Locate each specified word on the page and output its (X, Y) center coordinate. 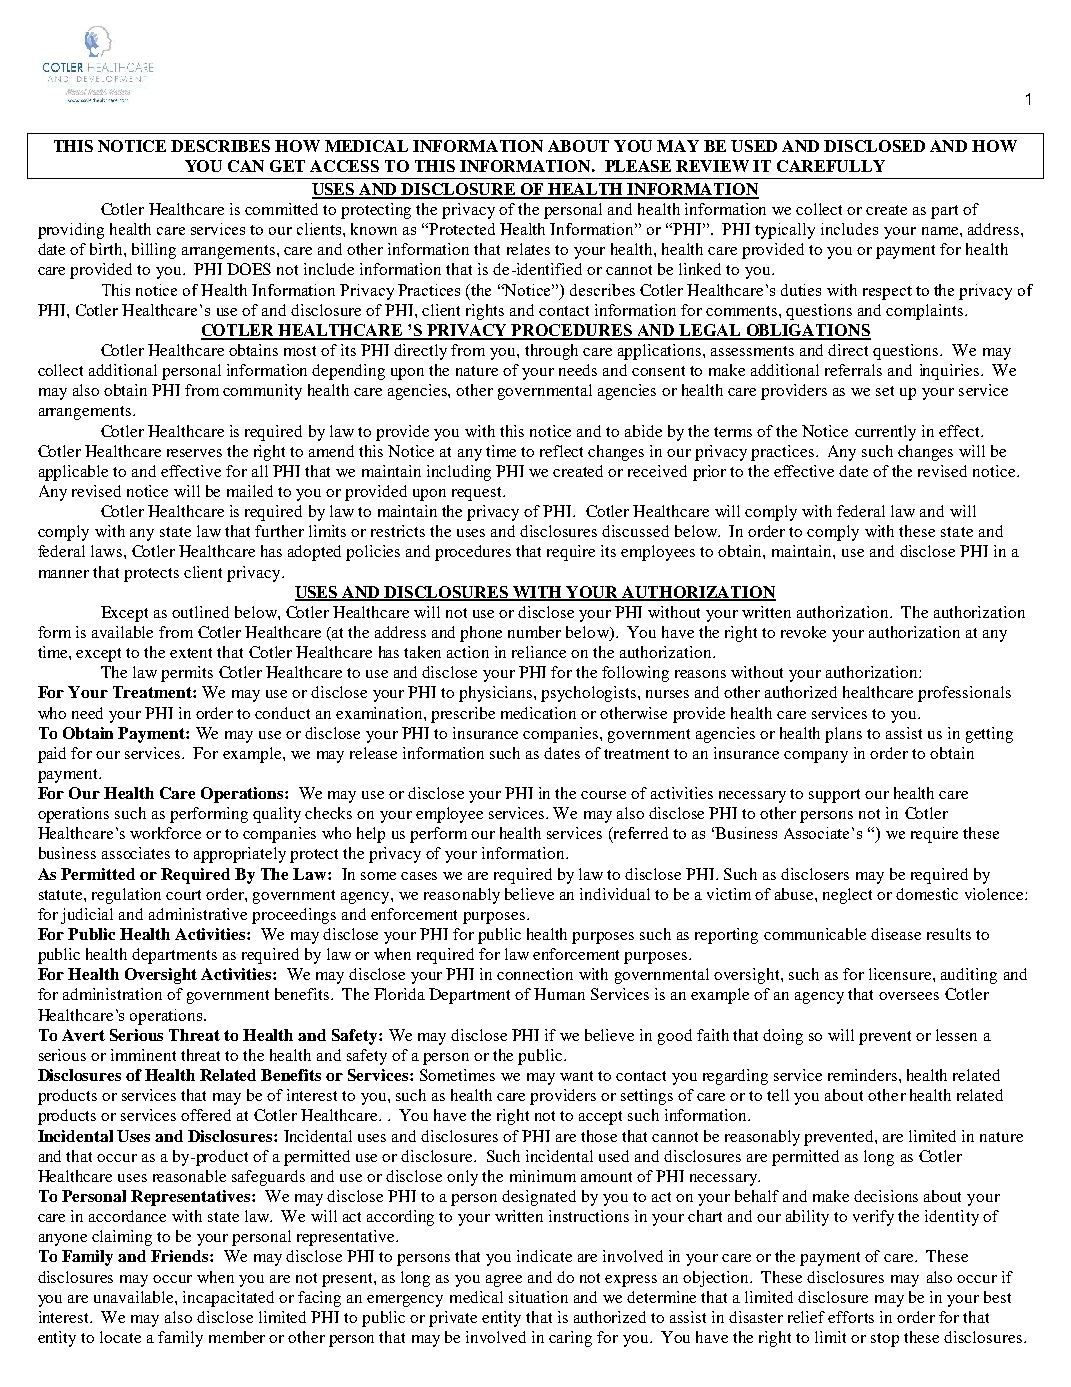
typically (785, 231)
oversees (909, 996)
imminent (143, 1055)
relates (528, 249)
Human (559, 994)
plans (843, 735)
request (478, 494)
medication (538, 713)
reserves (194, 453)
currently (885, 433)
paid (52, 755)
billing (154, 251)
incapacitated (228, 1299)
